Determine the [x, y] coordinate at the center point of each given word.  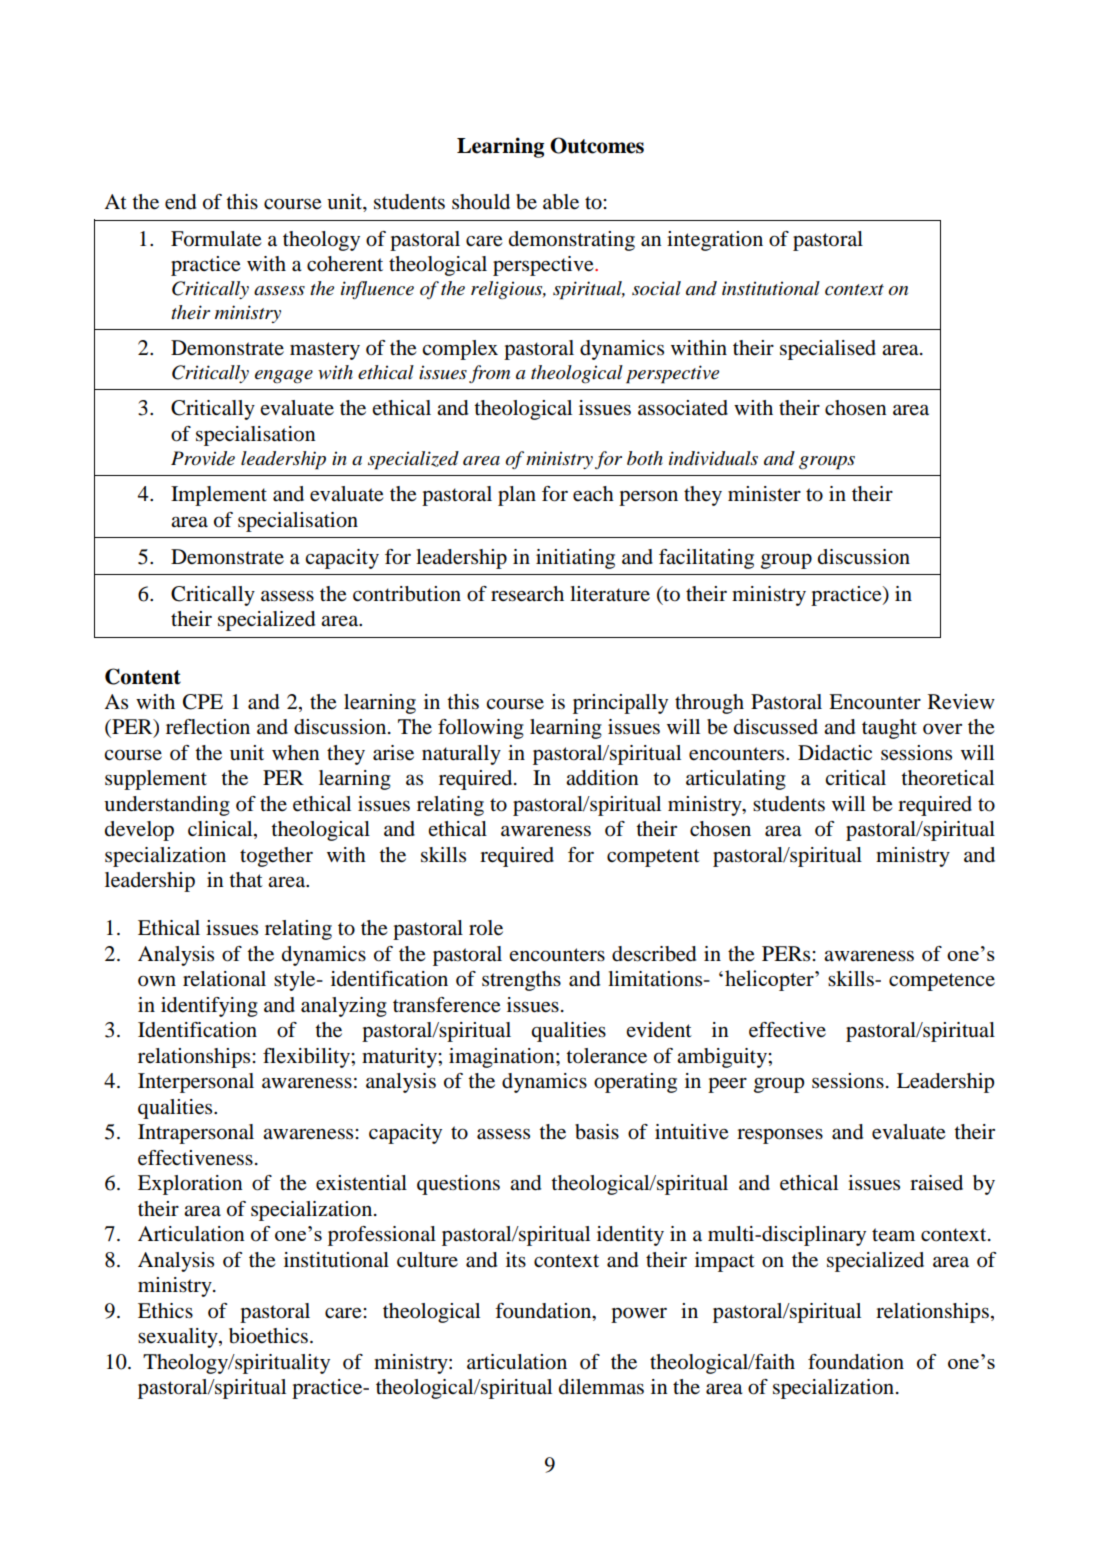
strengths [521, 981]
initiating [575, 559]
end [180, 202]
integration [715, 241]
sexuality [179, 1338]
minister [764, 493]
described [654, 954]
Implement [219, 496]
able [561, 202]
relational [224, 979]
